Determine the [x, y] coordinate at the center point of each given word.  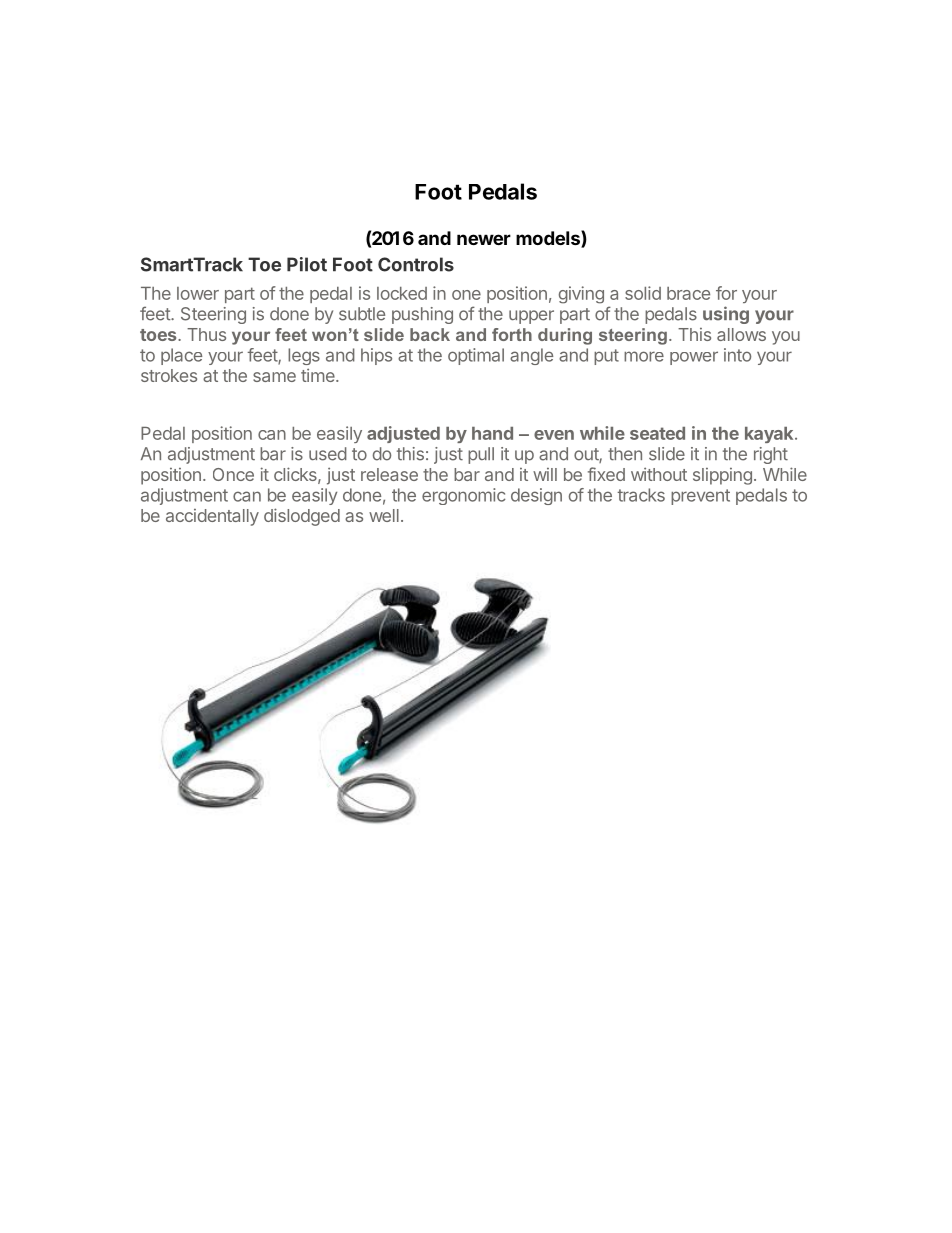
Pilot [307, 264]
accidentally [212, 517]
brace [688, 293]
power [694, 358]
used [328, 454]
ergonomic [464, 496]
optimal [476, 356]
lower [198, 293]
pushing [422, 315]
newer [484, 239]
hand [492, 433]
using [726, 315]
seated [657, 433]
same [274, 377]
